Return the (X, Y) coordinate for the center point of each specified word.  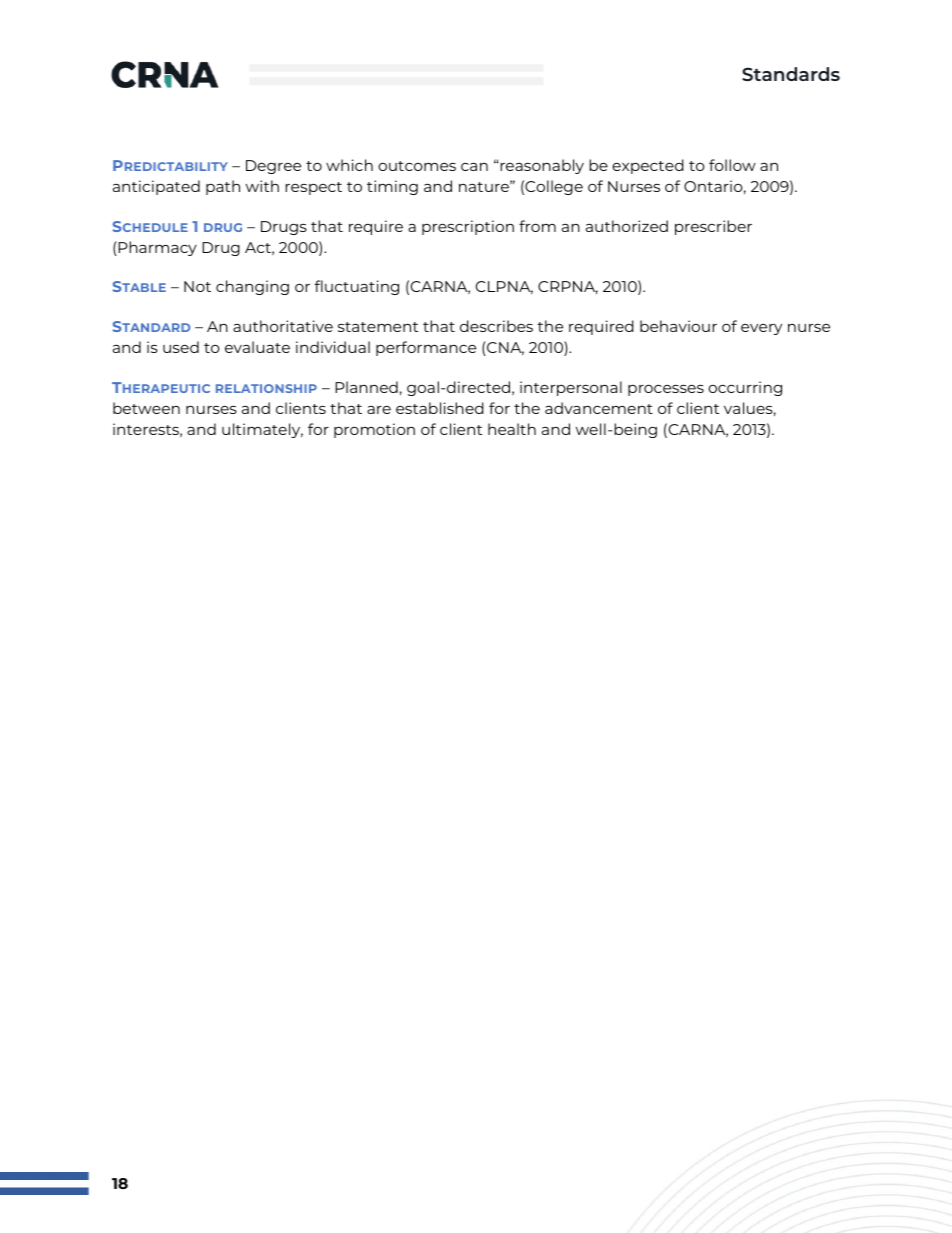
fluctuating (356, 287)
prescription (468, 227)
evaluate (257, 347)
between (146, 408)
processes (666, 390)
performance (426, 348)
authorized (627, 226)
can (474, 166)
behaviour (678, 326)
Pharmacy (156, 248)
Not (197, 286)
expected (648, 166)
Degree (273, 167)
